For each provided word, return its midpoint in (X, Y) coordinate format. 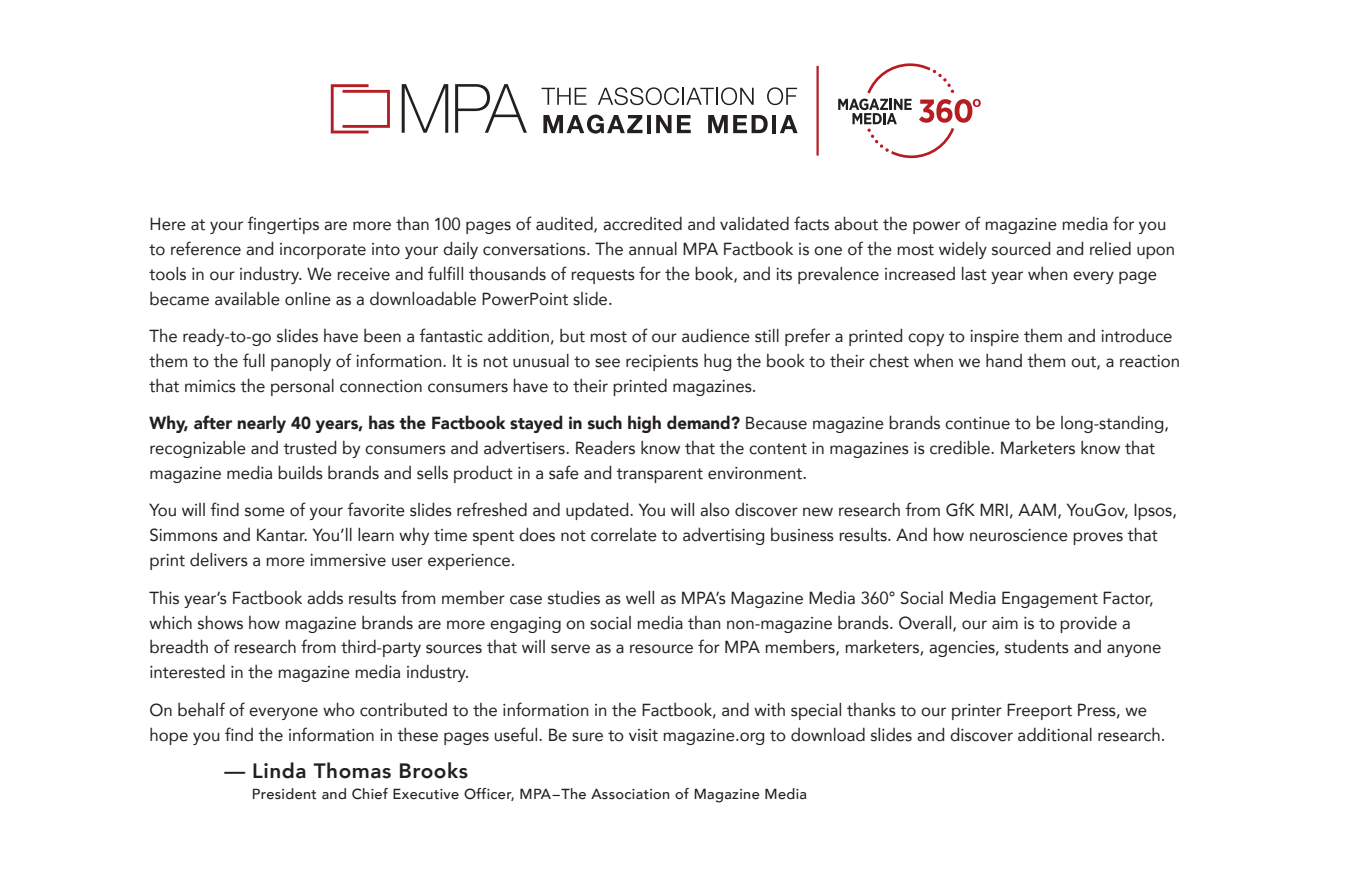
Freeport (1039, 711)
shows (220, 622)
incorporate (323, 251)
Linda (279, 770)
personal (302, 387)
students (1037, 646)
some (265, 512)
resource (661, 649)
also (715, 510)
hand (1004, 361)
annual (653, 249)
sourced (1021, 248)
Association (630, 794)
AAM (1037, 509)
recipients (662, 363)
